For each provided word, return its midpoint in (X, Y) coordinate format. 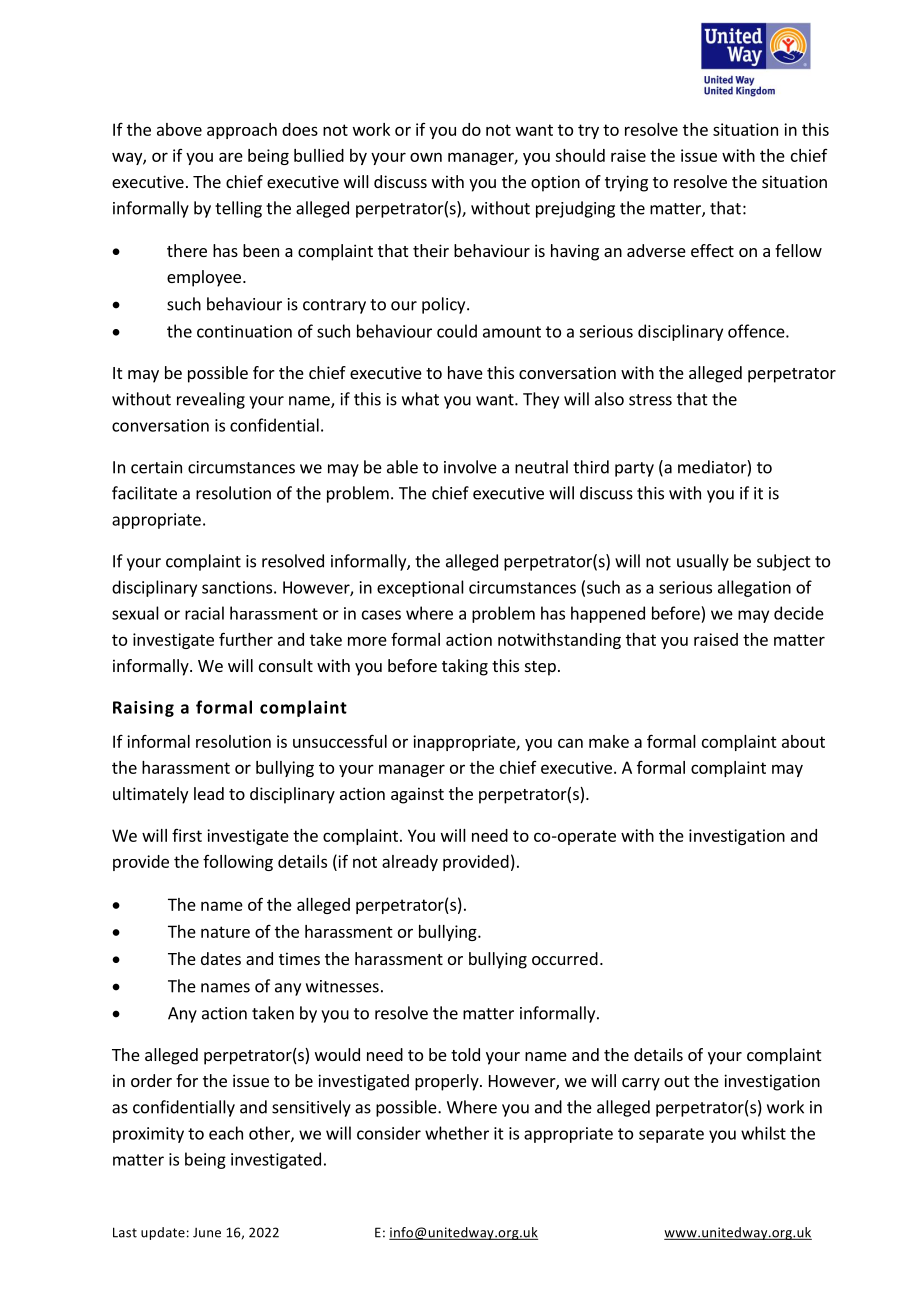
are (231, 157)
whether (457, 1133)
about (803, 741)
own (426, 157)
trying (626, 183)
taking (465, 667)
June (207, 1233)
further (246, 639)
